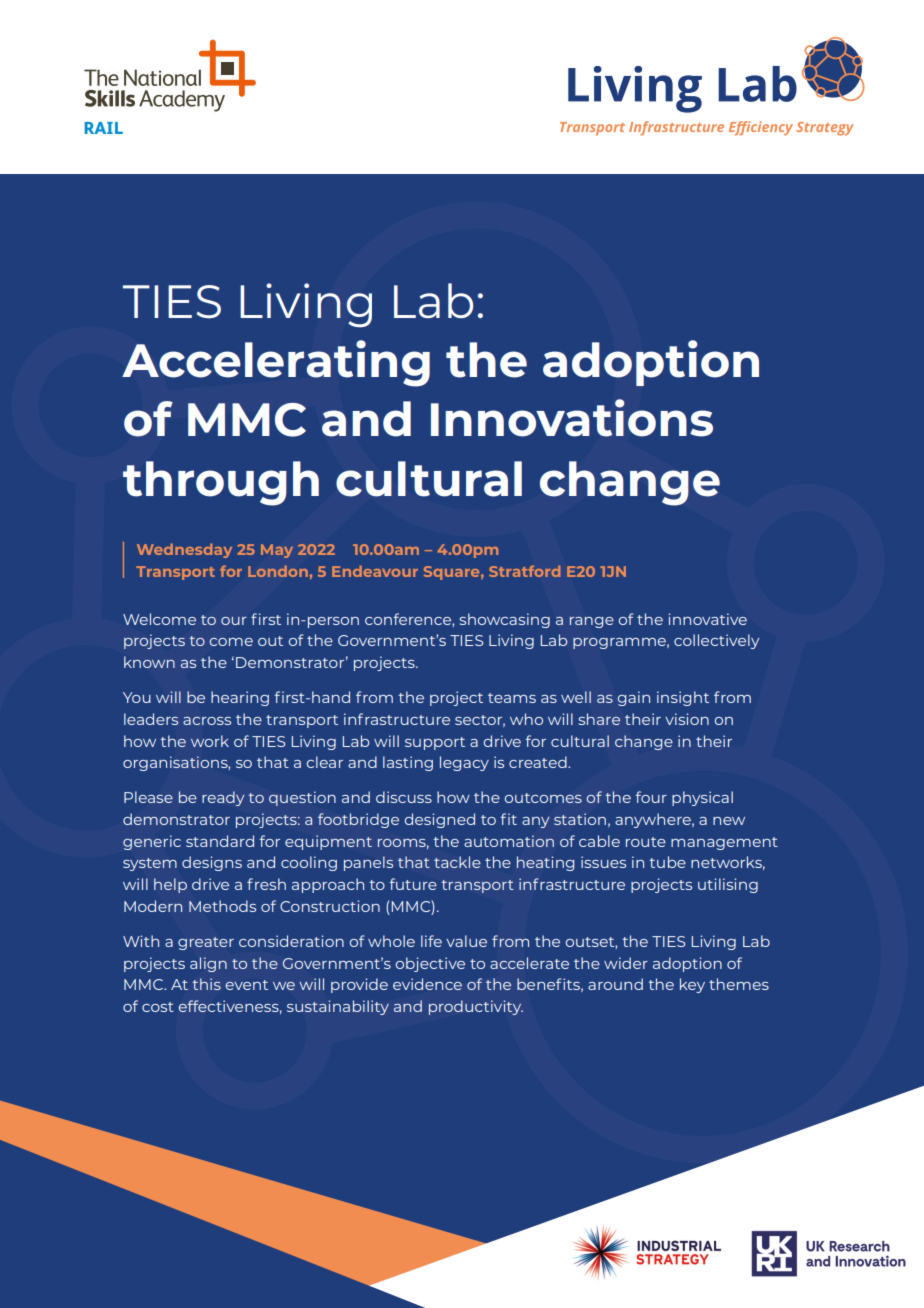  I want to click on RAIL, so click(104, 128).
